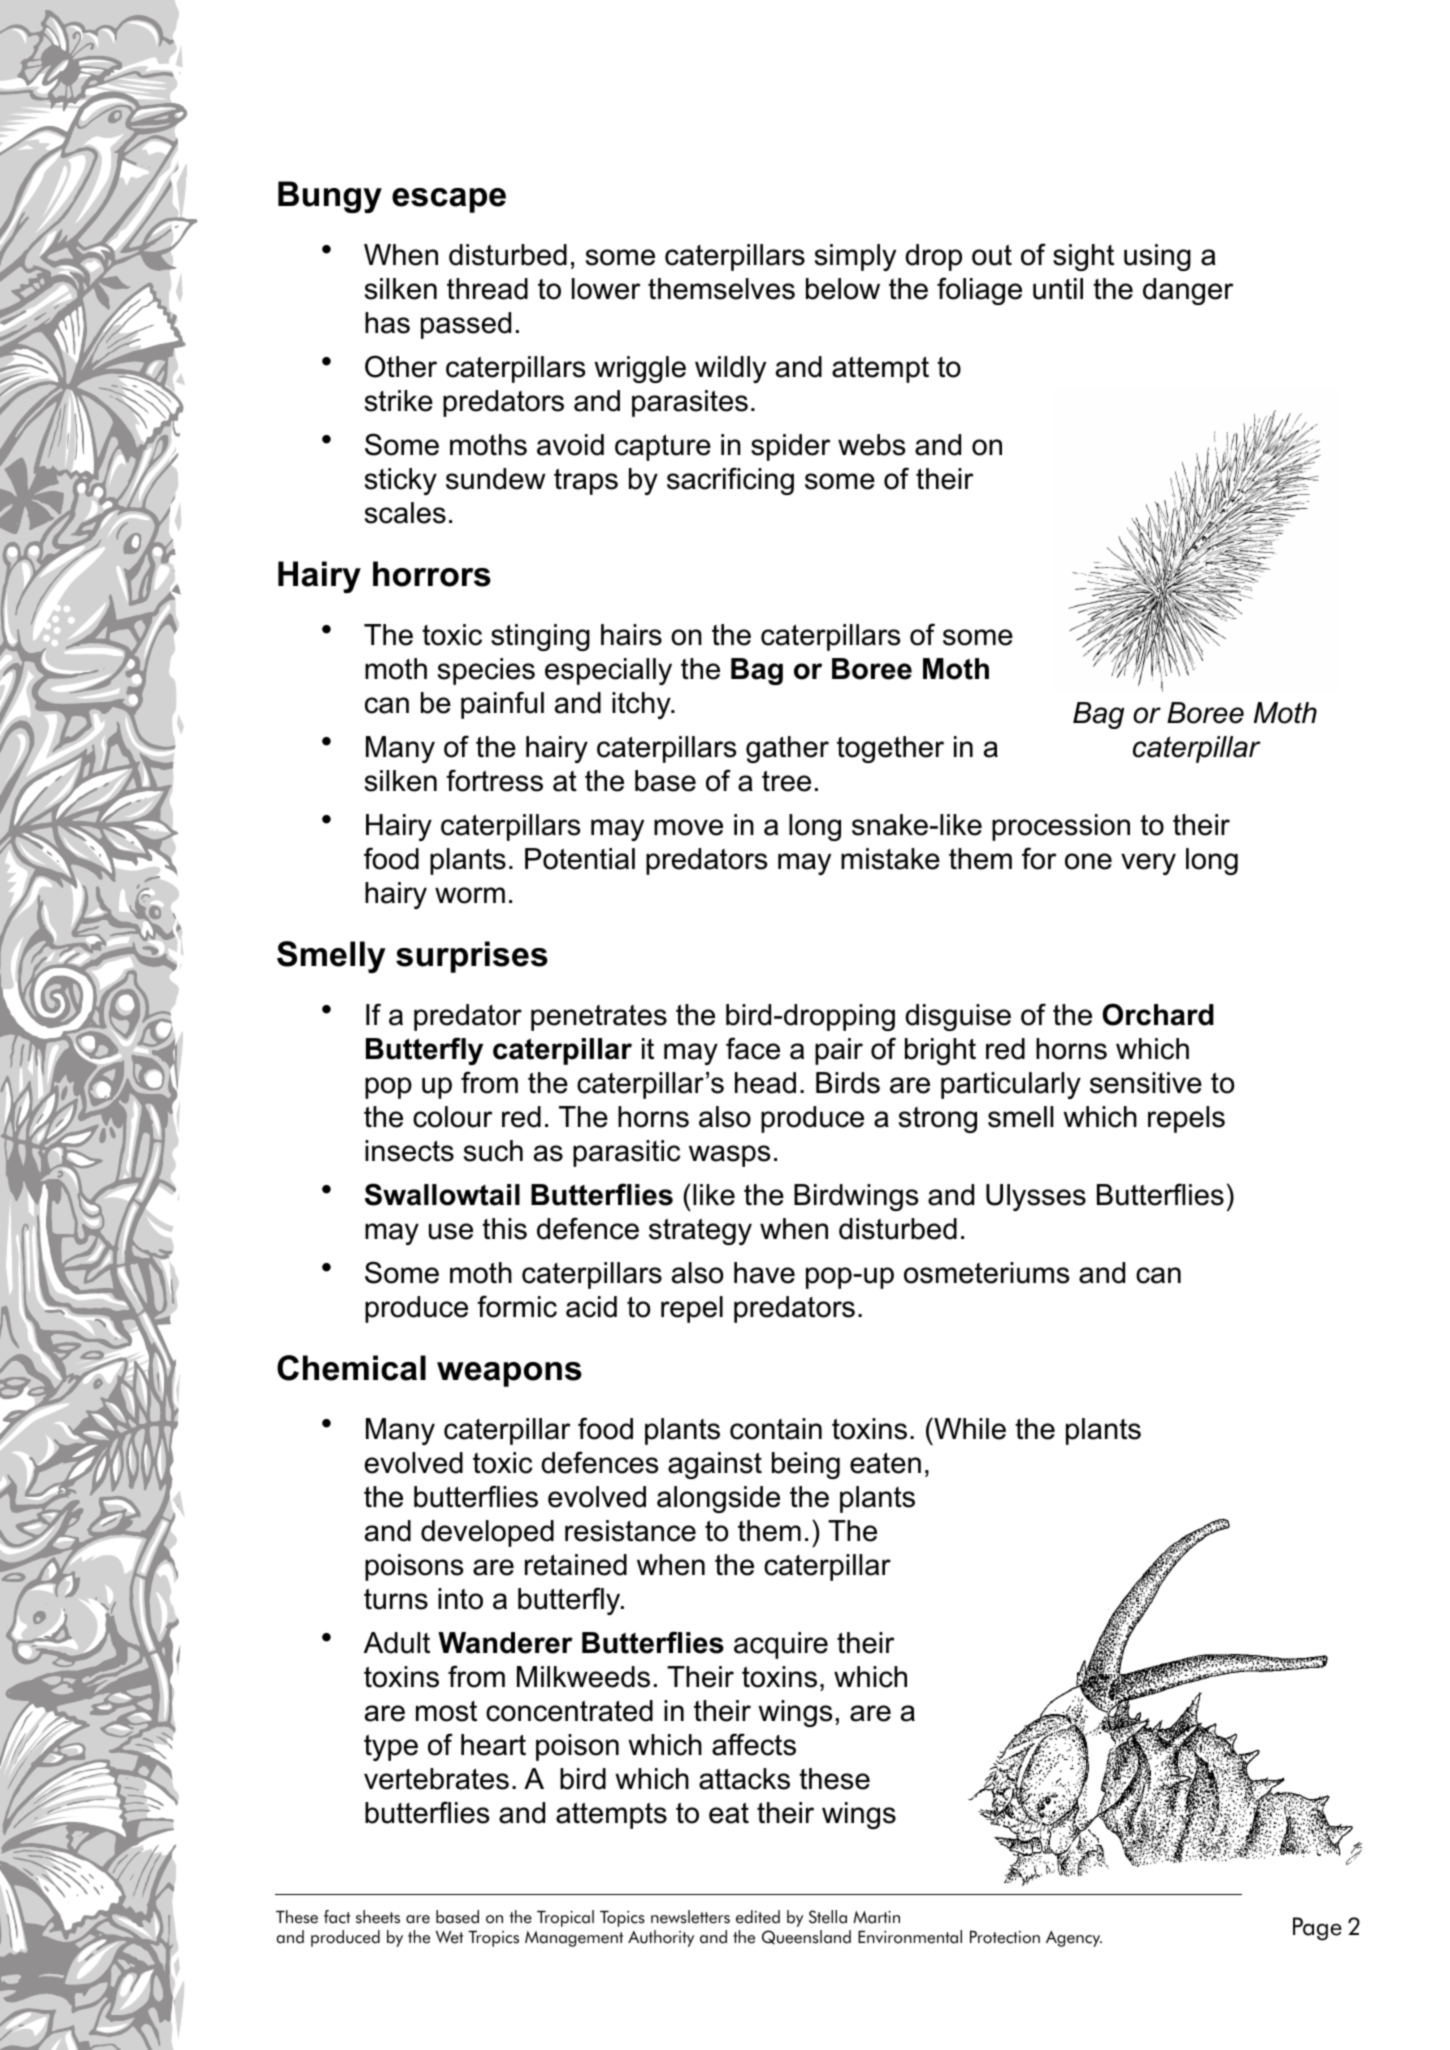  I want to click on colour, so click(453, 1117).
